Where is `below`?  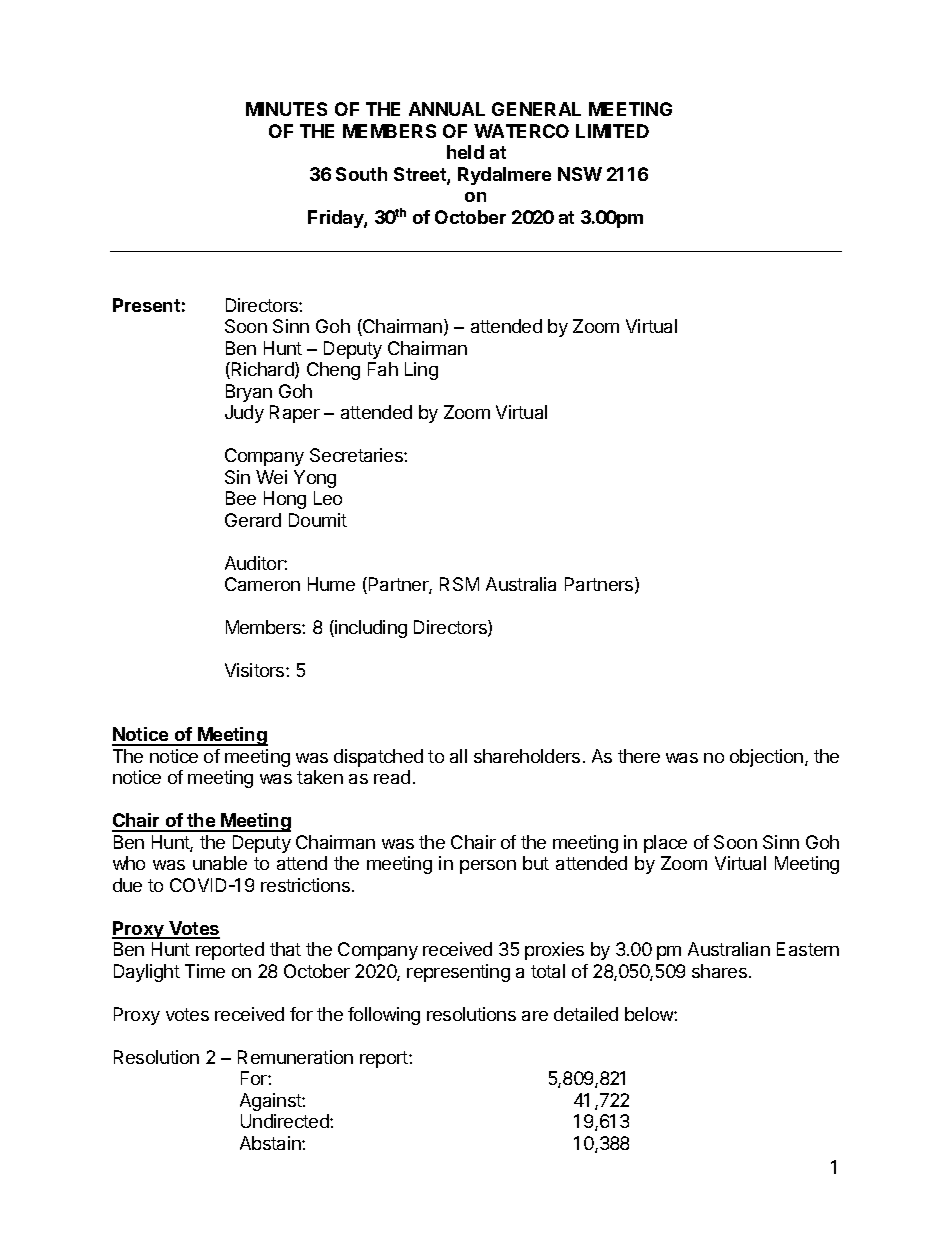
below is located at coordinates (650, 1014).
